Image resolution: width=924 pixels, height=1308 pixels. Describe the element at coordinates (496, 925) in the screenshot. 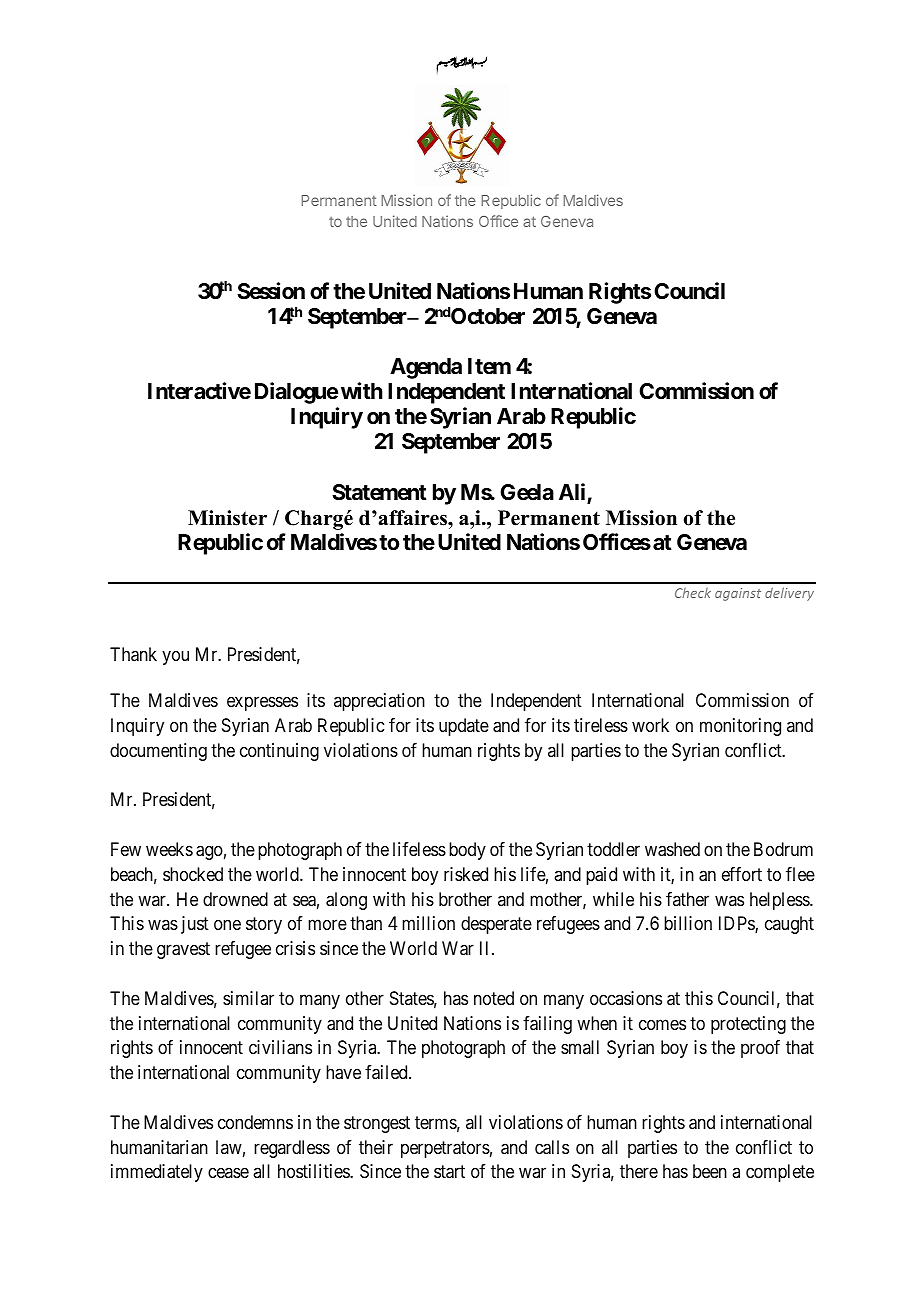

I see `desperate` at that location.
